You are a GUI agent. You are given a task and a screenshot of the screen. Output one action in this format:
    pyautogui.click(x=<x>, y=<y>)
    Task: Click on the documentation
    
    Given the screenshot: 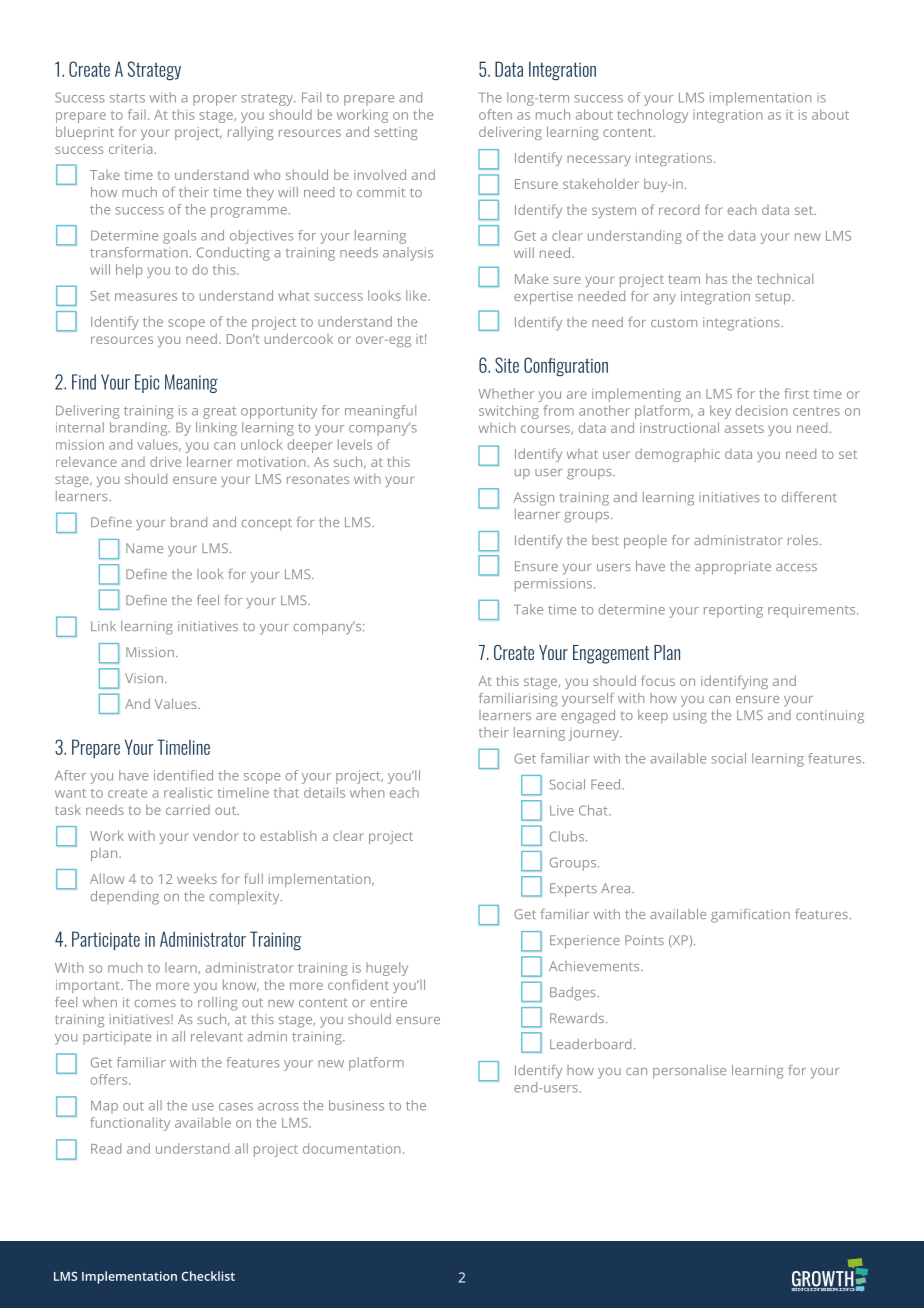 What is the action you would take?
    pyautogui.click(x=352, y=1148)
